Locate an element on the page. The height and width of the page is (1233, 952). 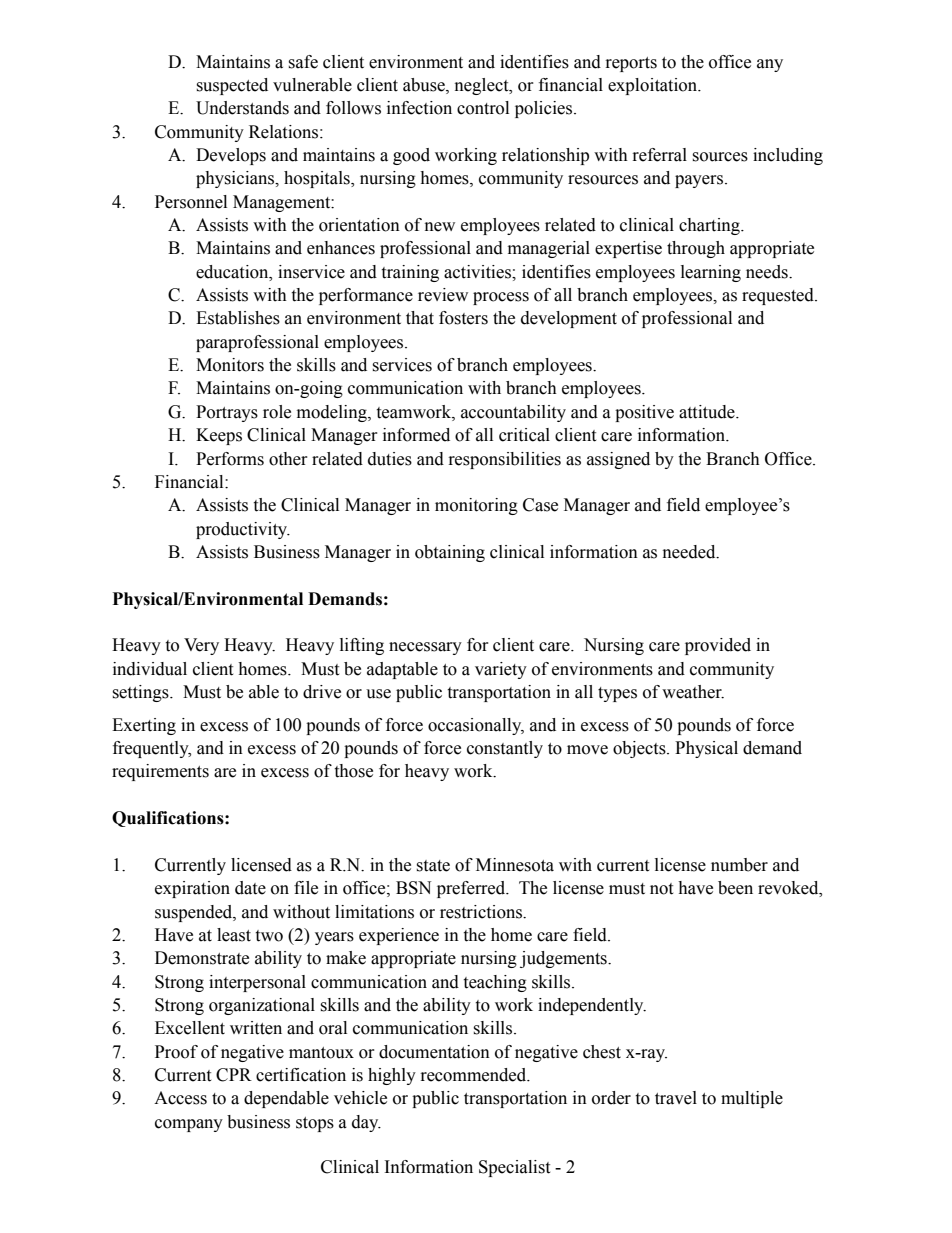
responsibilities is located at coordinates (505, 460).
